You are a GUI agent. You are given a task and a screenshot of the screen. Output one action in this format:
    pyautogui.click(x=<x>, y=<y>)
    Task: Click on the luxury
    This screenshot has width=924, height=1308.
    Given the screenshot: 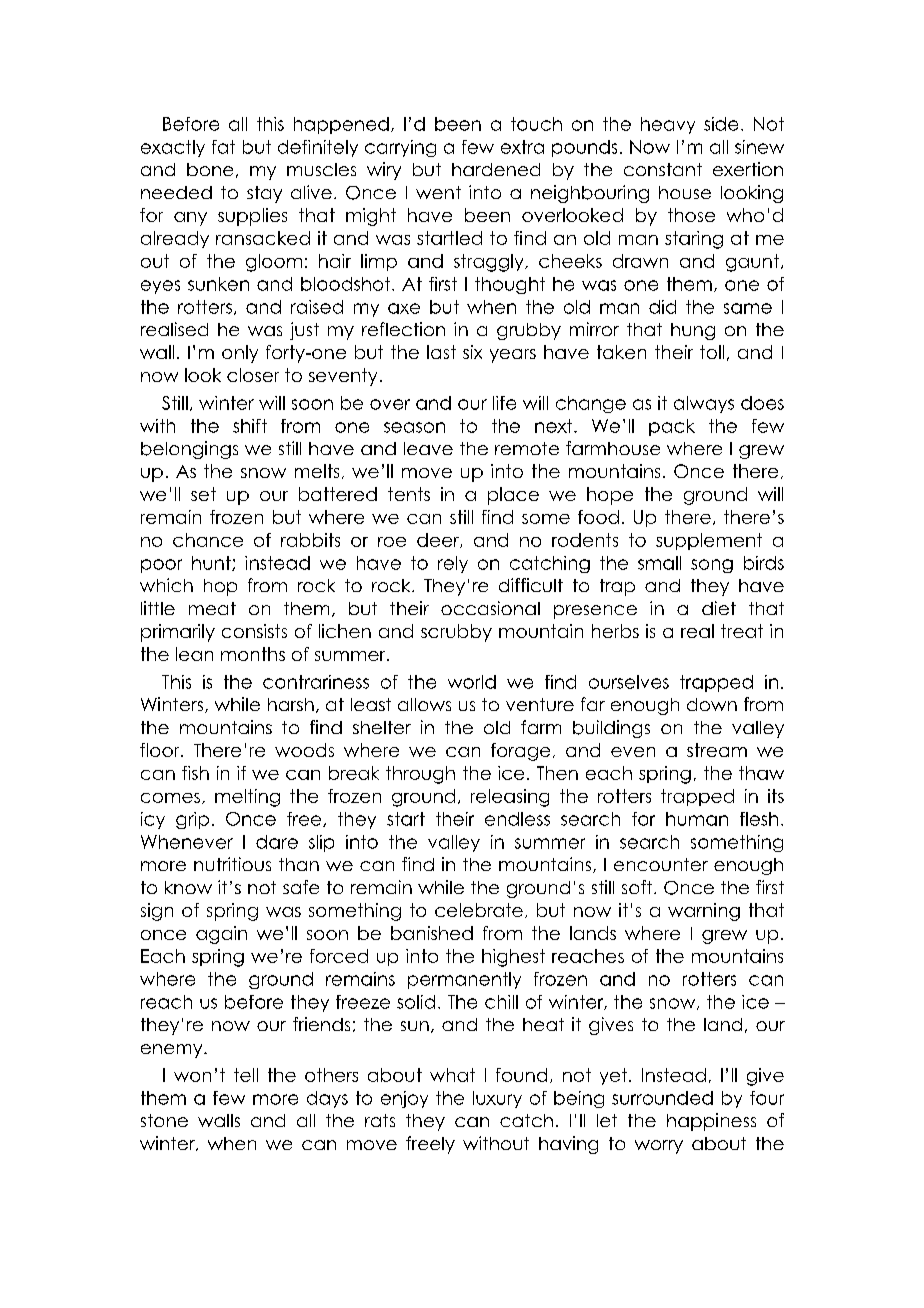 What is the action you would take?
    pyautogui.click(x=497, y=1099)
